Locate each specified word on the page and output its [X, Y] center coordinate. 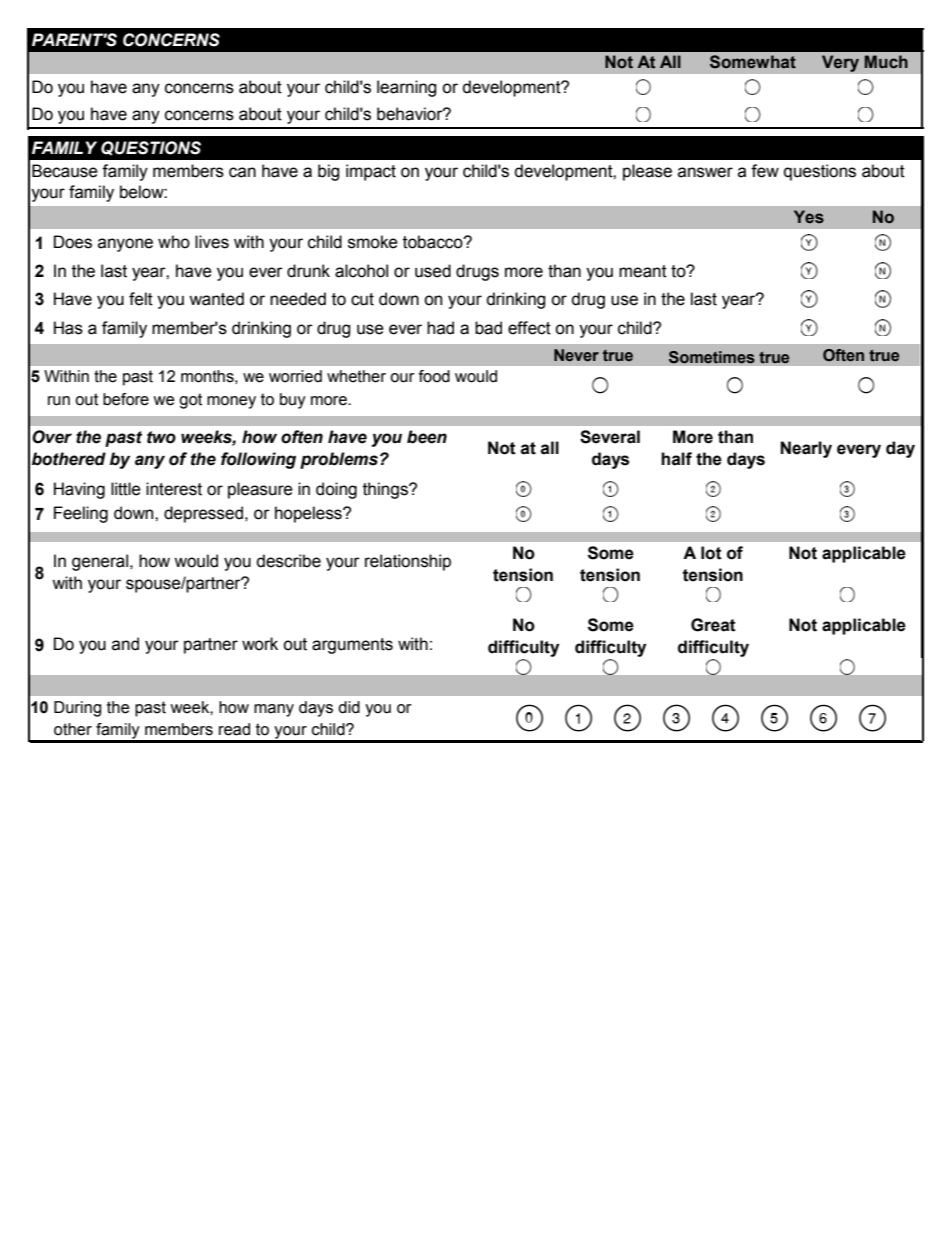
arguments [352, 646]
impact [371, 172]
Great [713, 625]
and [125, 644]
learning [407, 88]
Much [886, 62]
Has [68, 328]
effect [529, 328]
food [434, 376]
